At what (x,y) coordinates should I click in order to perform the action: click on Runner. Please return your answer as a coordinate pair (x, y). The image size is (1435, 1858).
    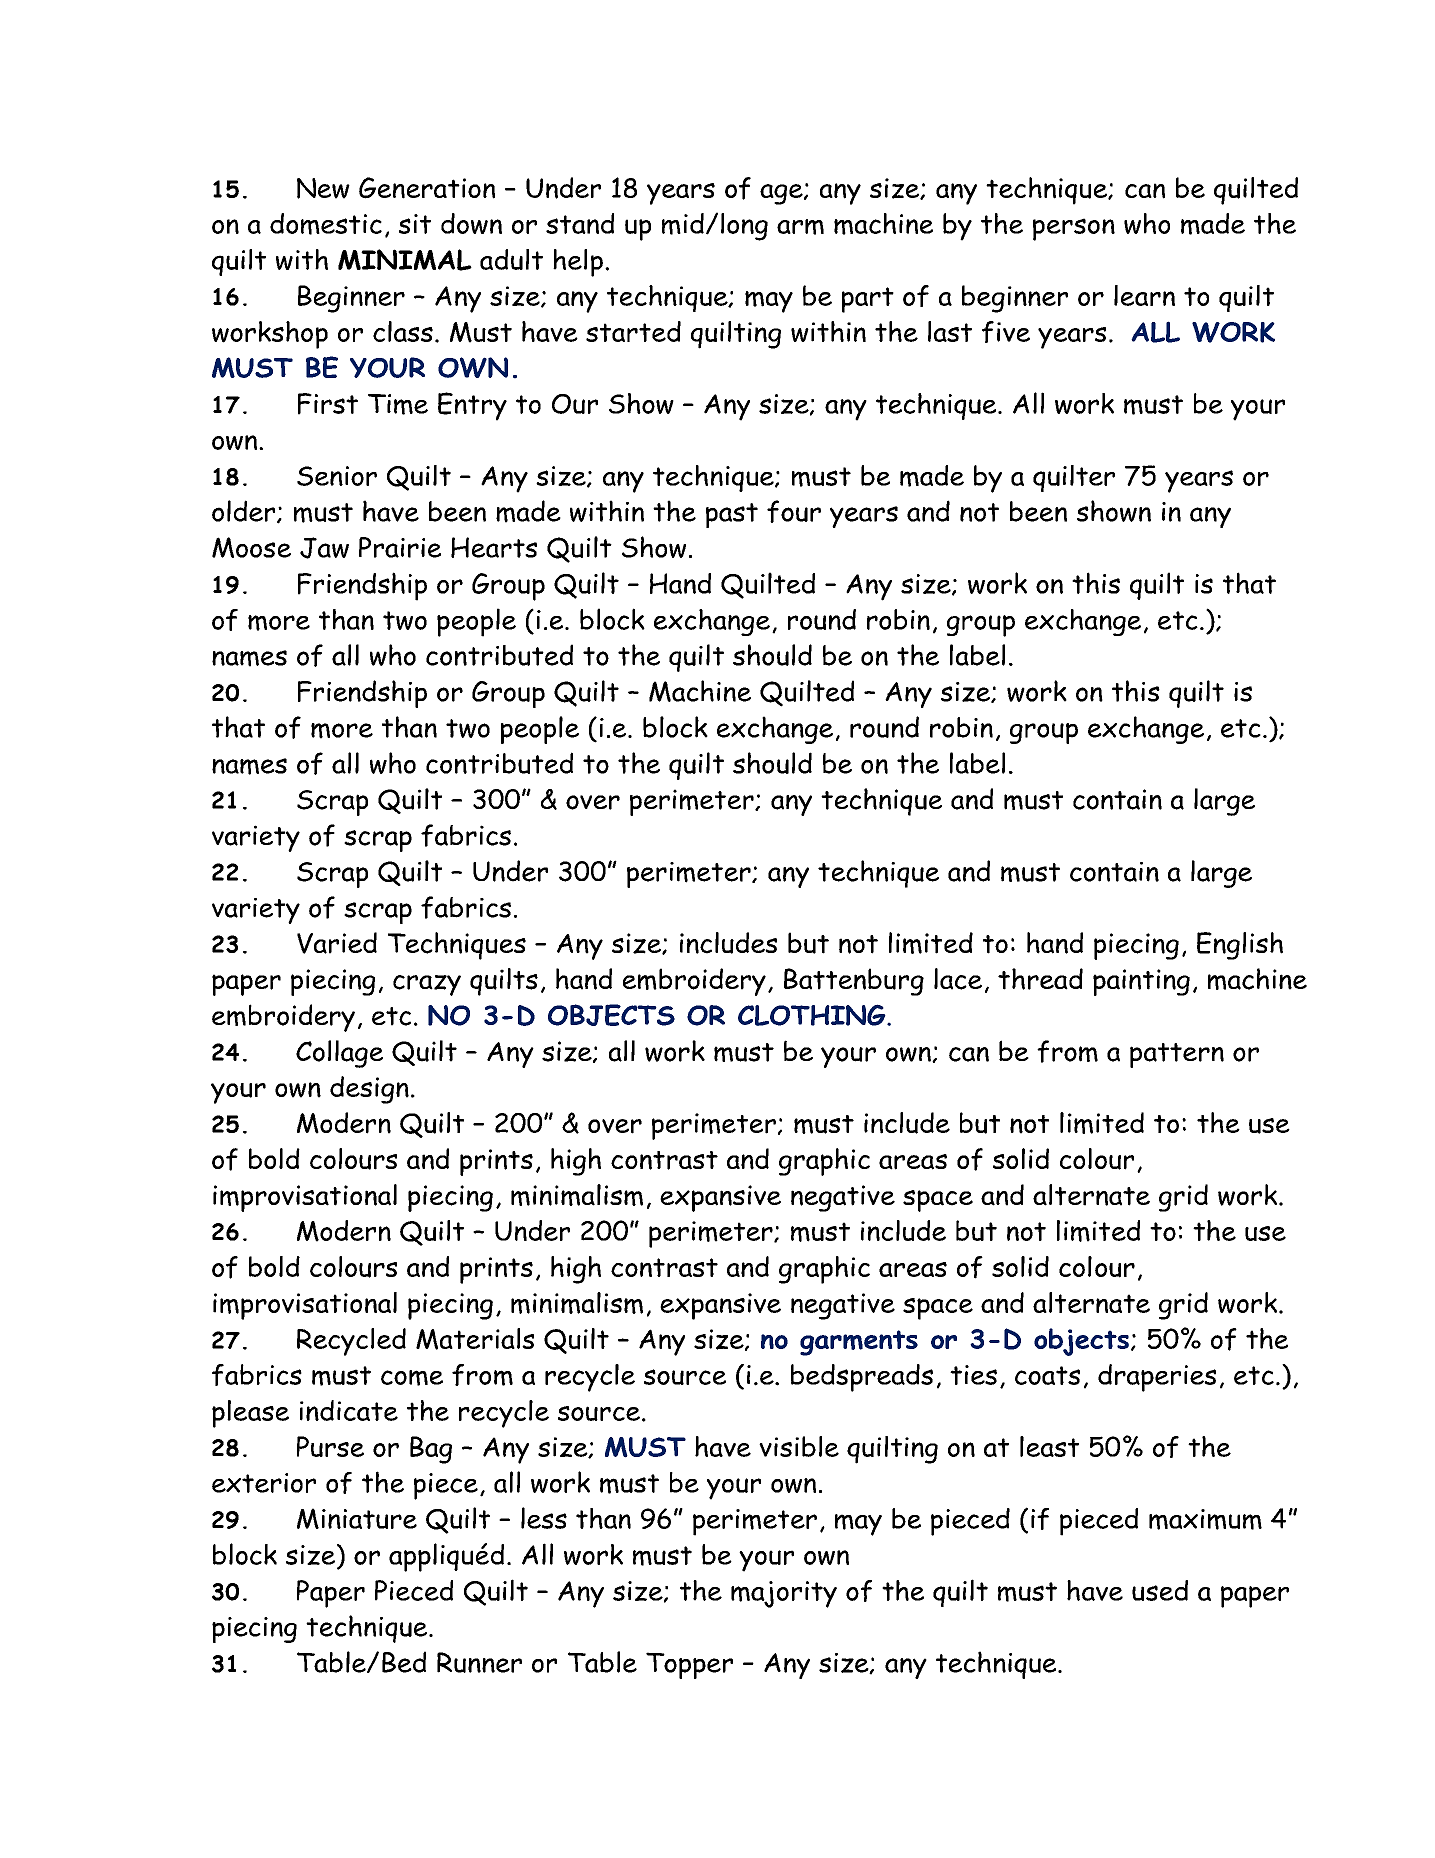
    Looking at the image, I should click on (479, 1662).
